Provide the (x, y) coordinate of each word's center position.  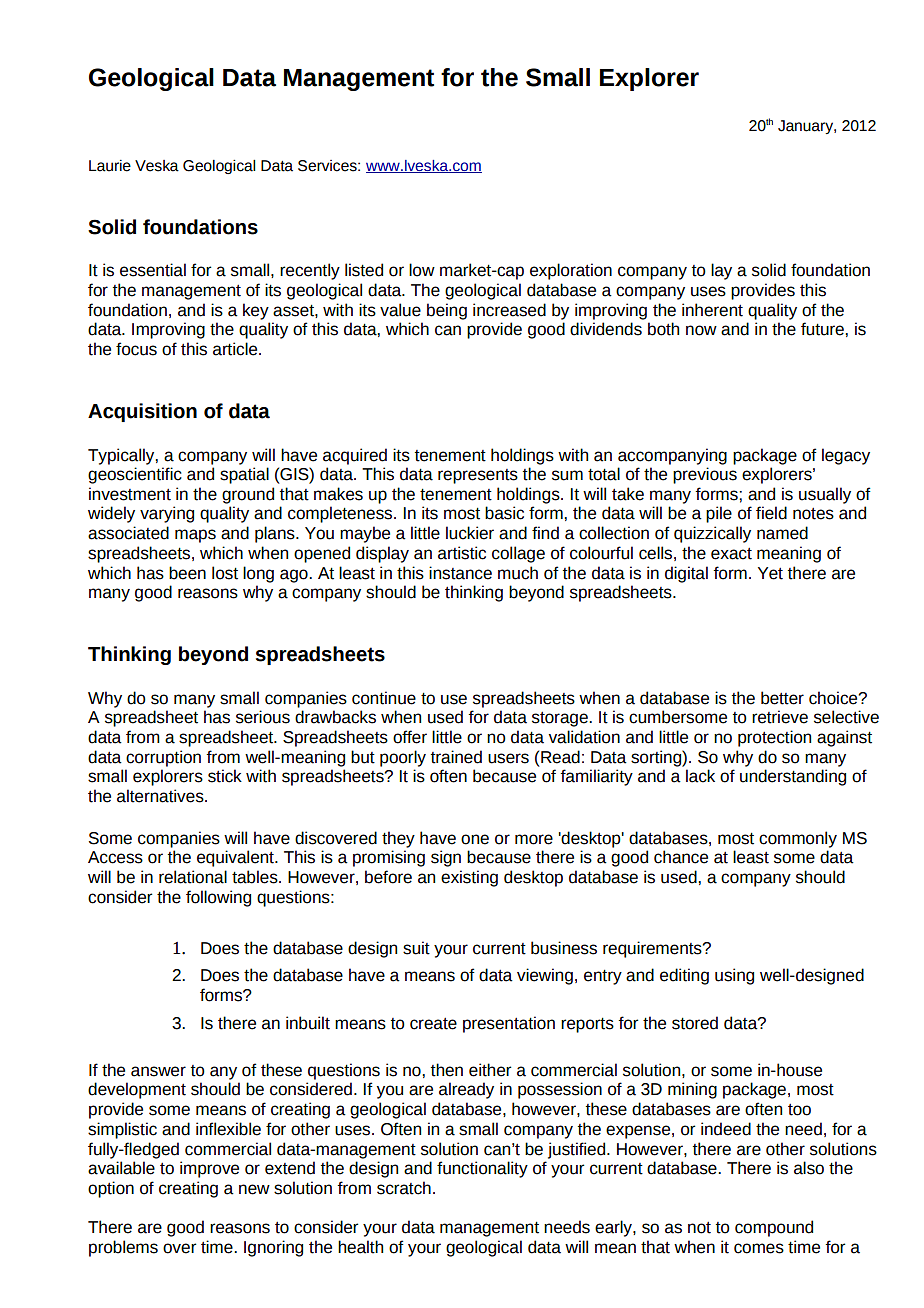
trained (456, 757)
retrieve (780, 717)
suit (416, 948)
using (734, 976)
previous (705, 475)
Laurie (110, 166)
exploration (571, 271)
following (218, 898)
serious (263, 717)
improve (209, 1169)
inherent (712, 310)
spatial (244, 475)
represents (478, 476)
